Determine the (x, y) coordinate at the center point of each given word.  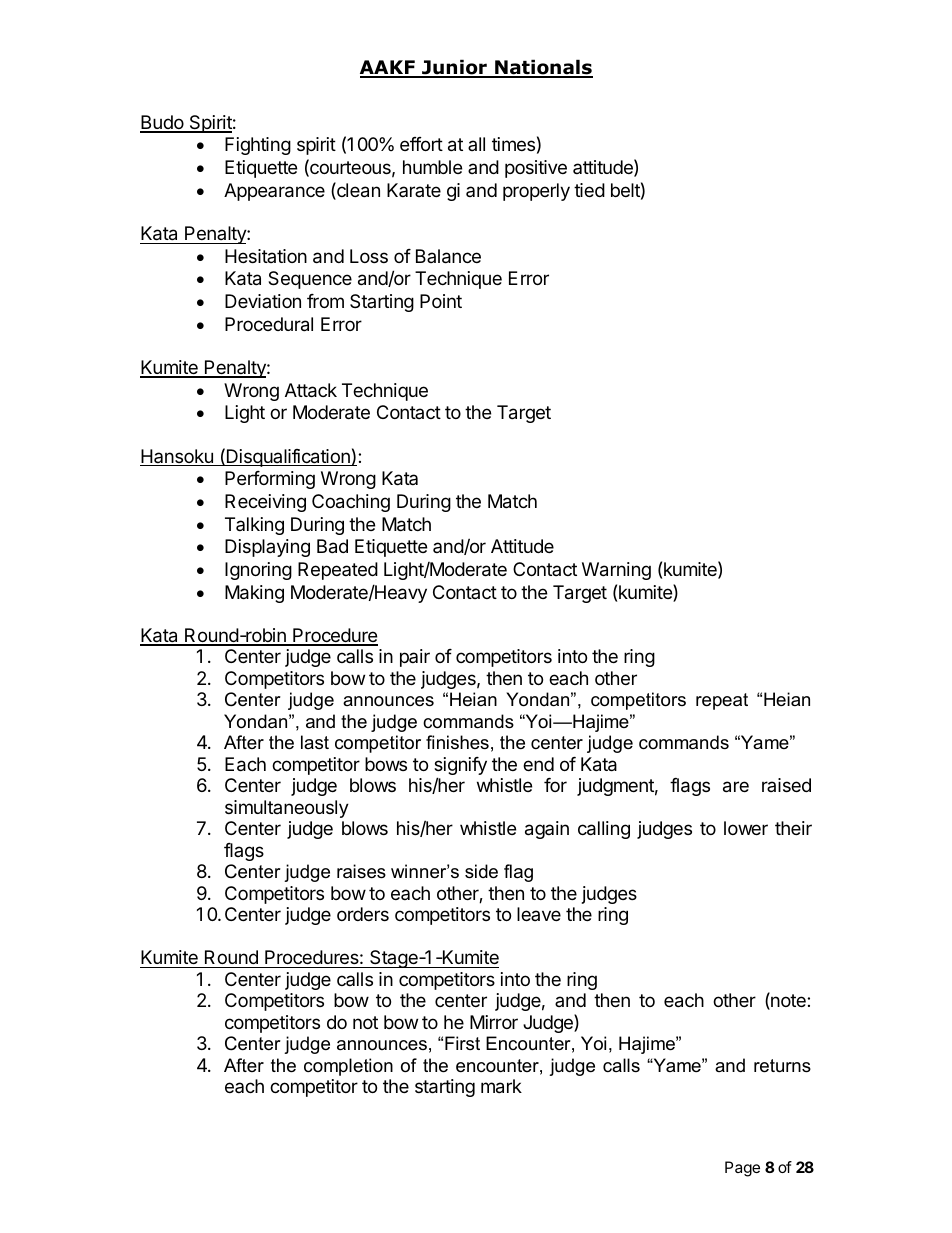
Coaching (351, 503)
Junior (454, 68)
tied (589, 190)
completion (348, 1067)
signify (460, 767)
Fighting (258, 146)
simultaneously (287, 809)
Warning (616, 571)
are (736, 787)
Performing (270, 480)
